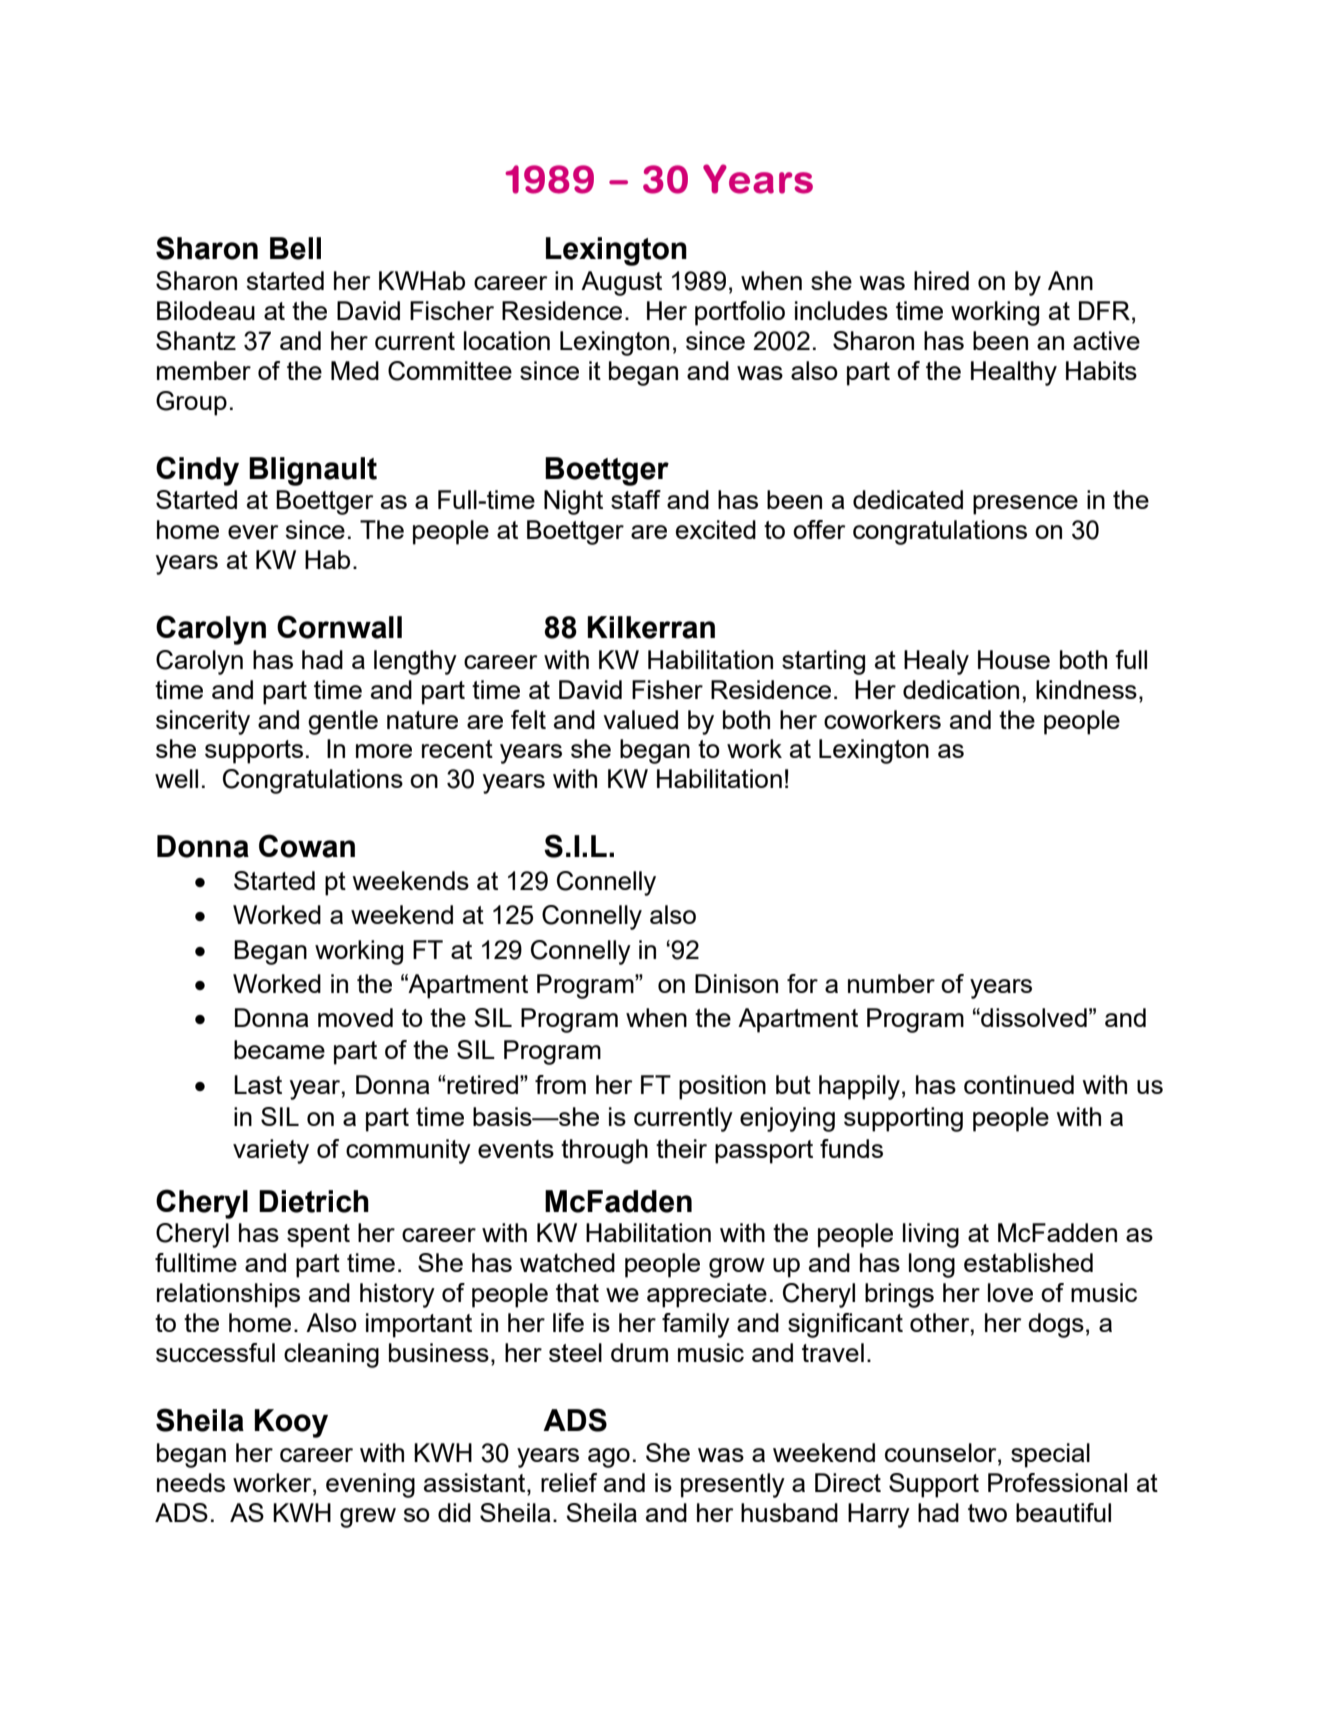  I want to click on watched, so click(567, 1262).
